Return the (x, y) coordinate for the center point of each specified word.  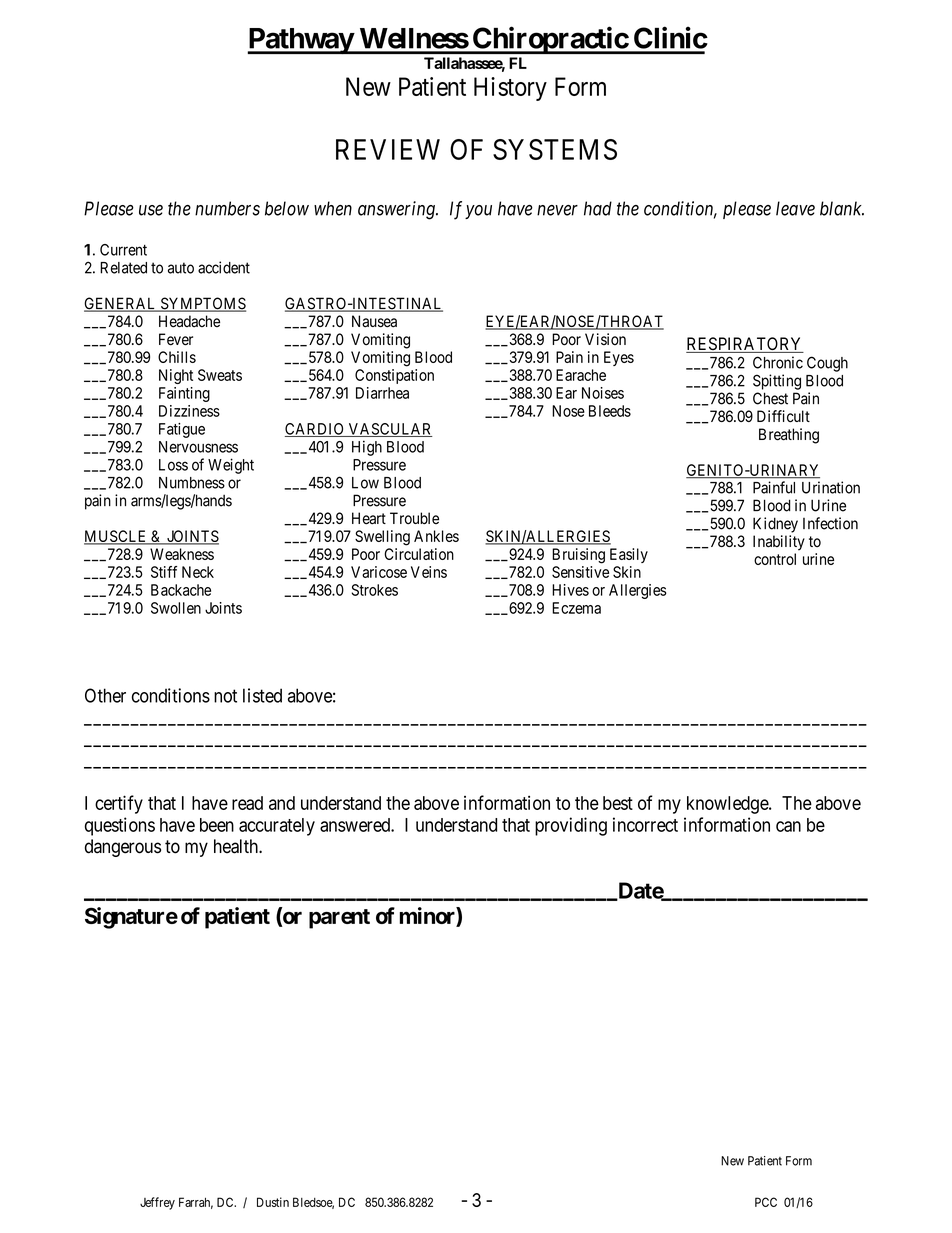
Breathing (789, 436)
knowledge (728, 805)
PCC (766, 1202)
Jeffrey (157, 1203)
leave (795, 208)
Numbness (192, 483)
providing (571, 826)
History (510, 89)
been (217, 825)
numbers (227, 208)
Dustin (273, 1202)
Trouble (414, 518)
